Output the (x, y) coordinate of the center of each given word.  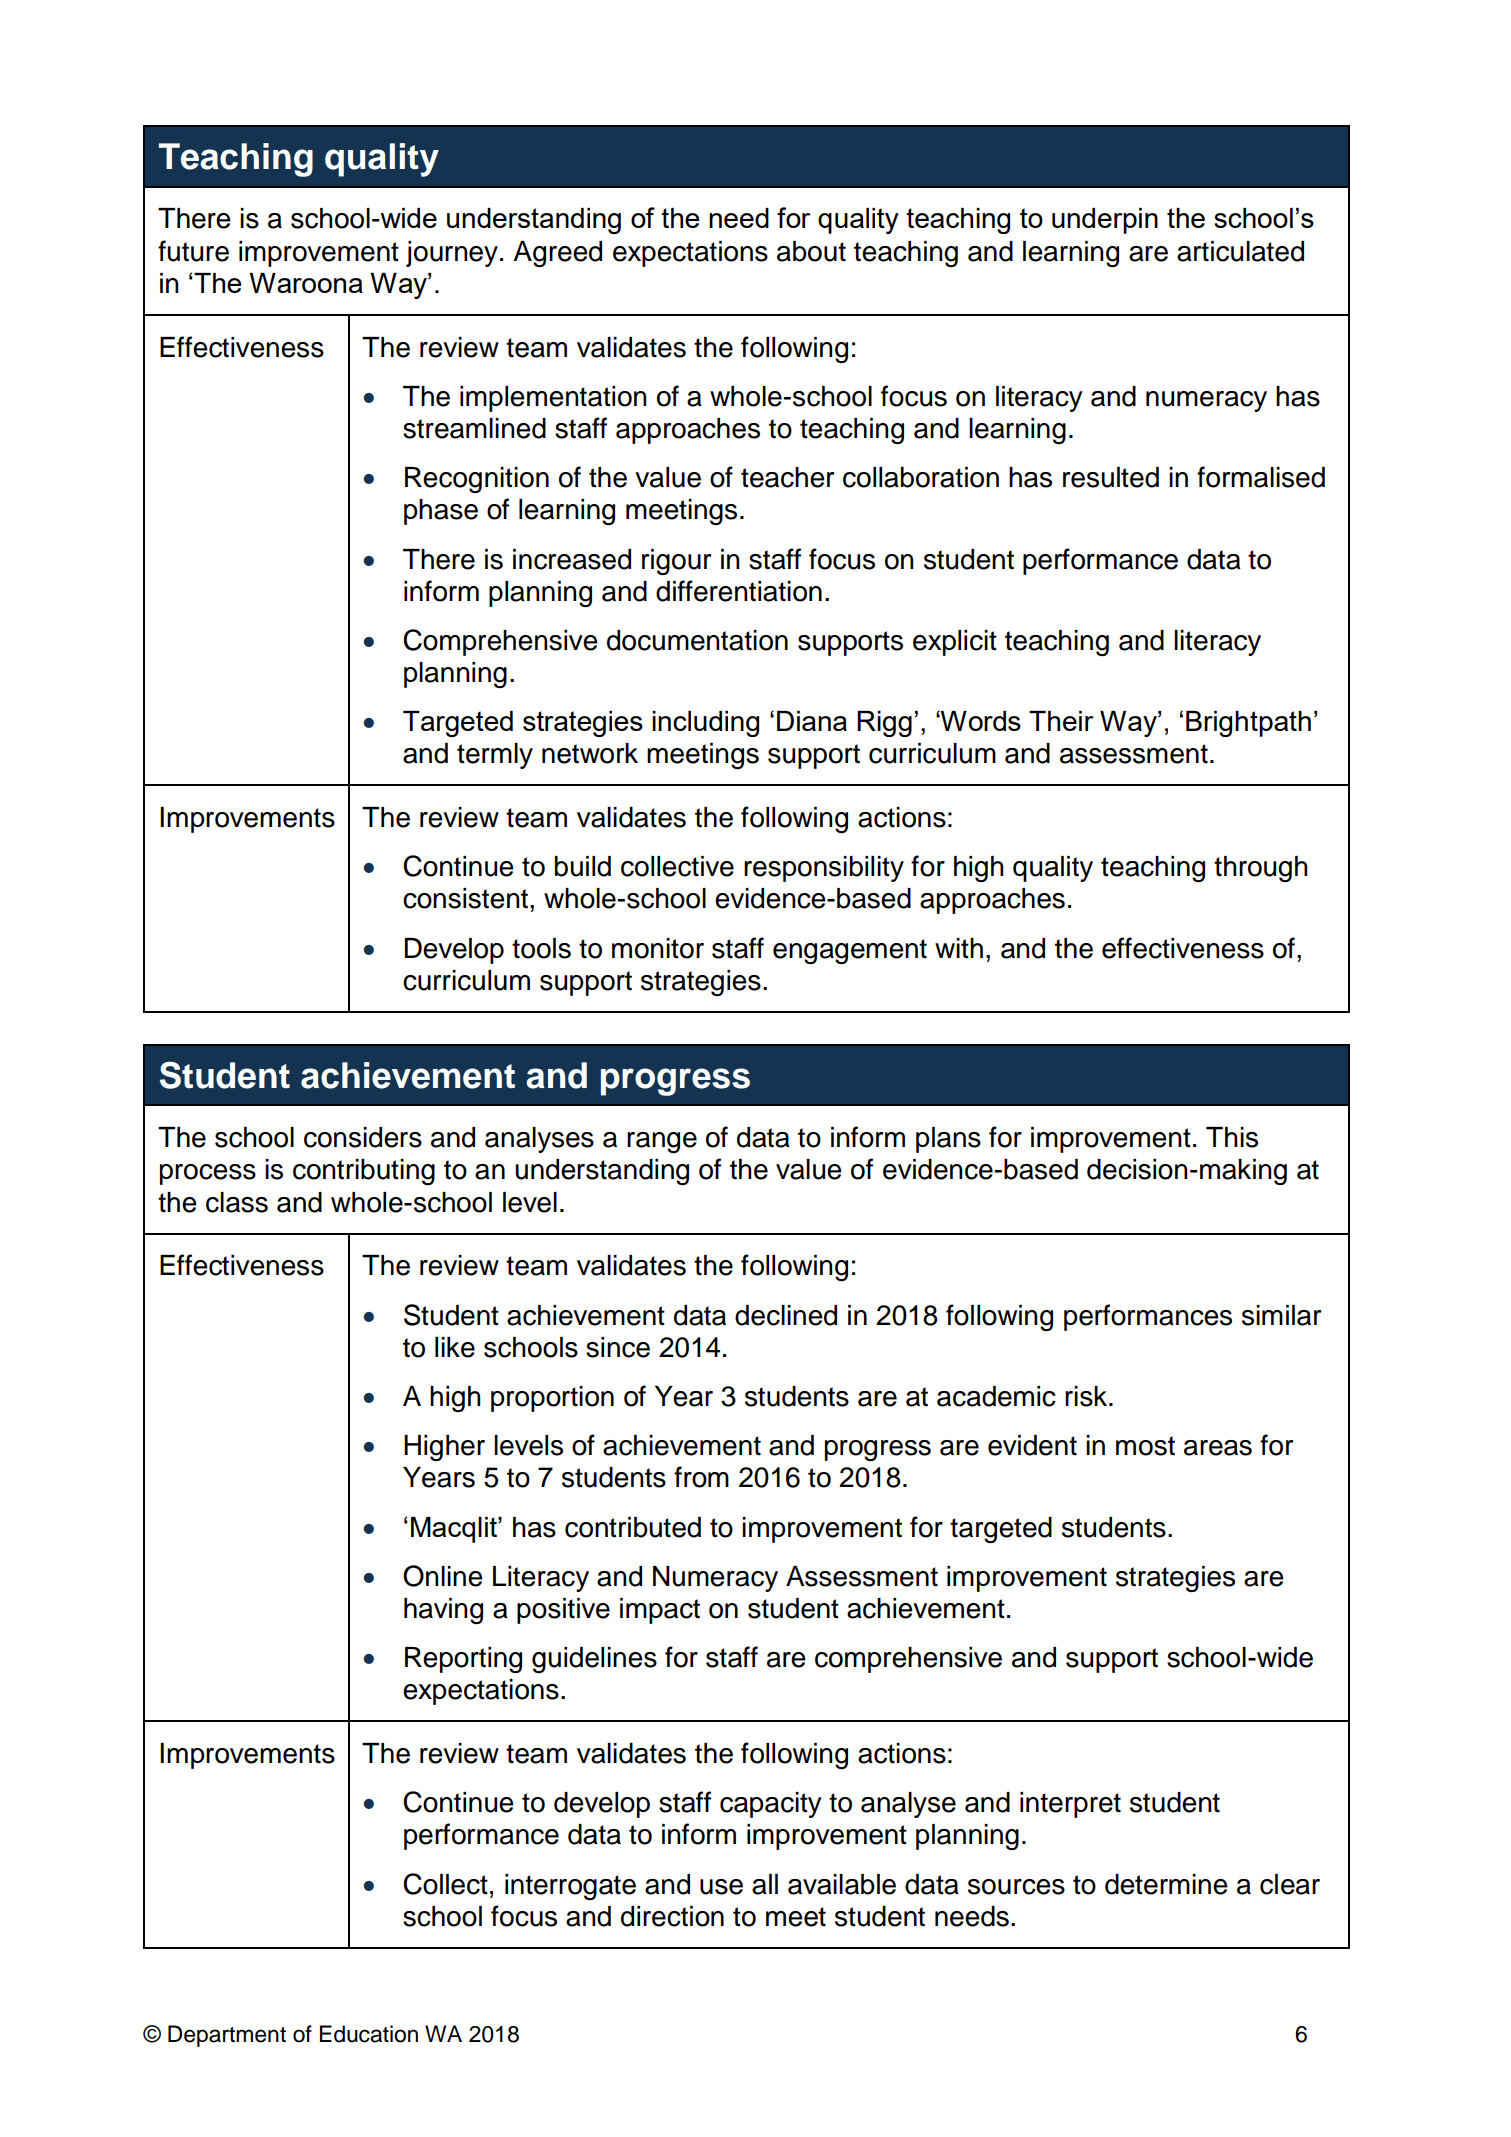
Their (1061, 721)
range (662, 1142)
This (1232, 1137)
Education (369, 2034)
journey (452, 254)
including (705, 724)
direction (672, 1916)
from (701, 1477)
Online (443, 1576)
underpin (1105, 221)
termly (495, 756)
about (811, 251)
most (1145, 1446)
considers (363, 1137)
